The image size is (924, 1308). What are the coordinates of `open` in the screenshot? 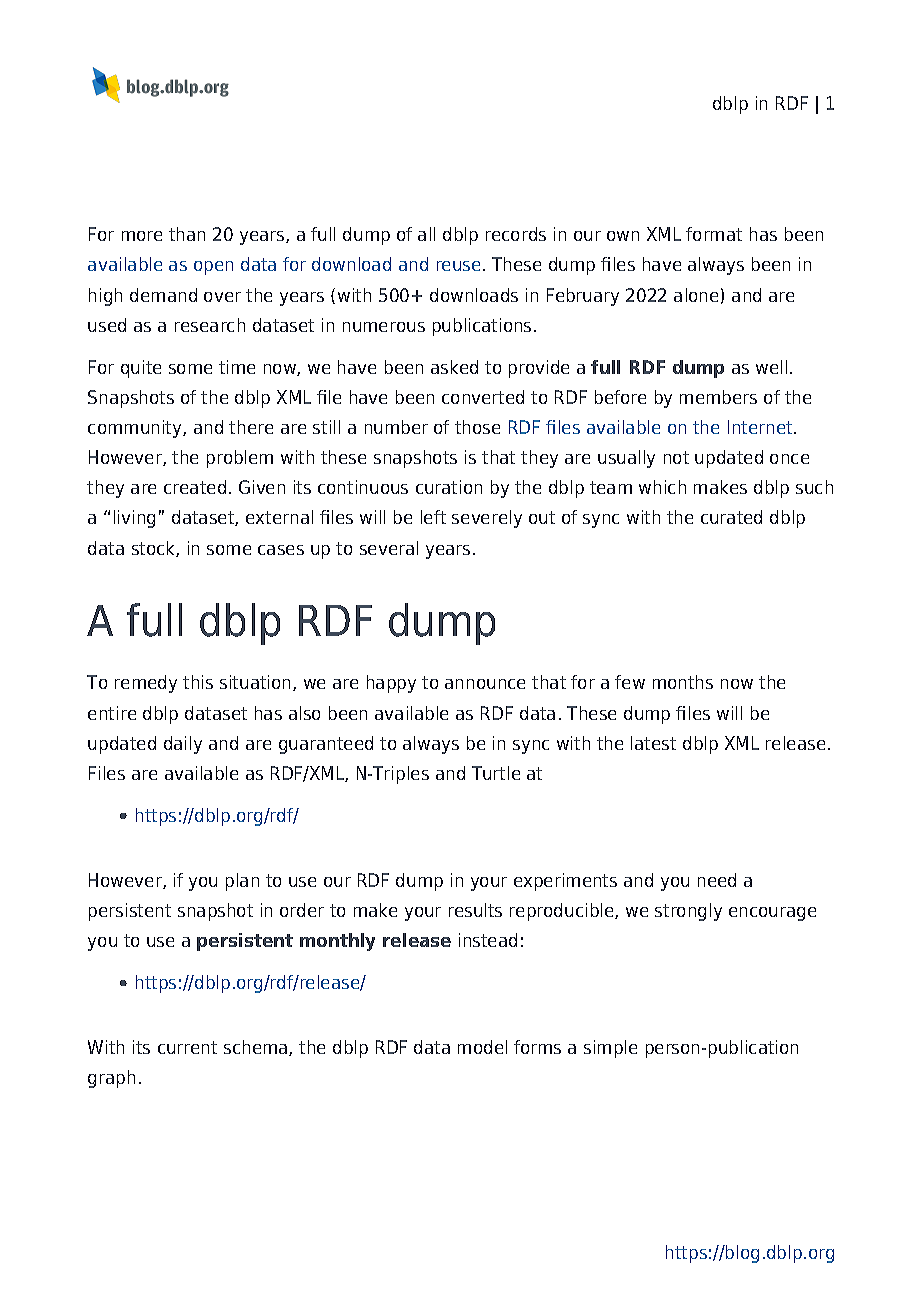 It's located at (213, 268).
